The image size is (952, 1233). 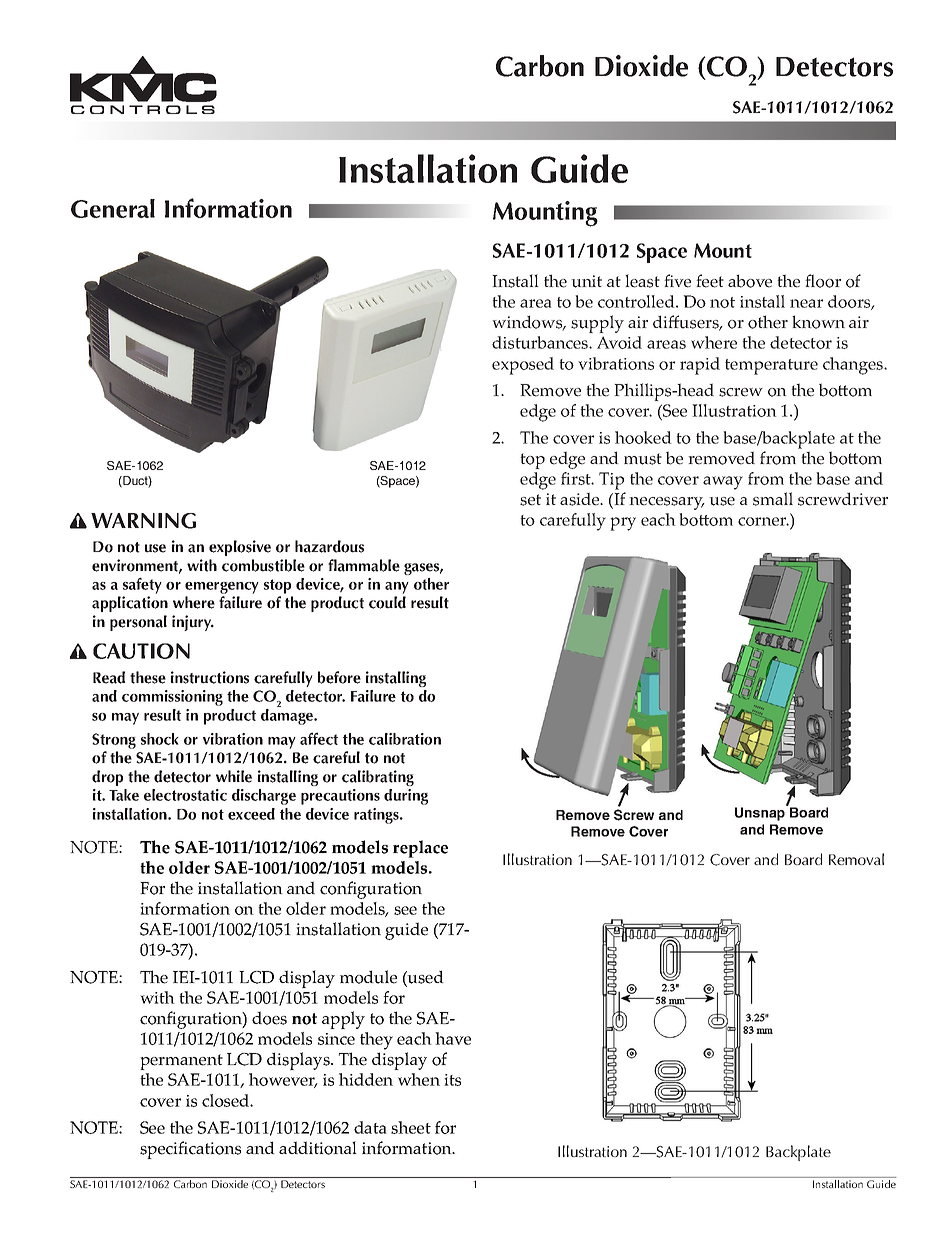 What do you see at coordinates (181, 1062) in the screenshot?
I see `permanent` at bounding box center [181, 1062].
